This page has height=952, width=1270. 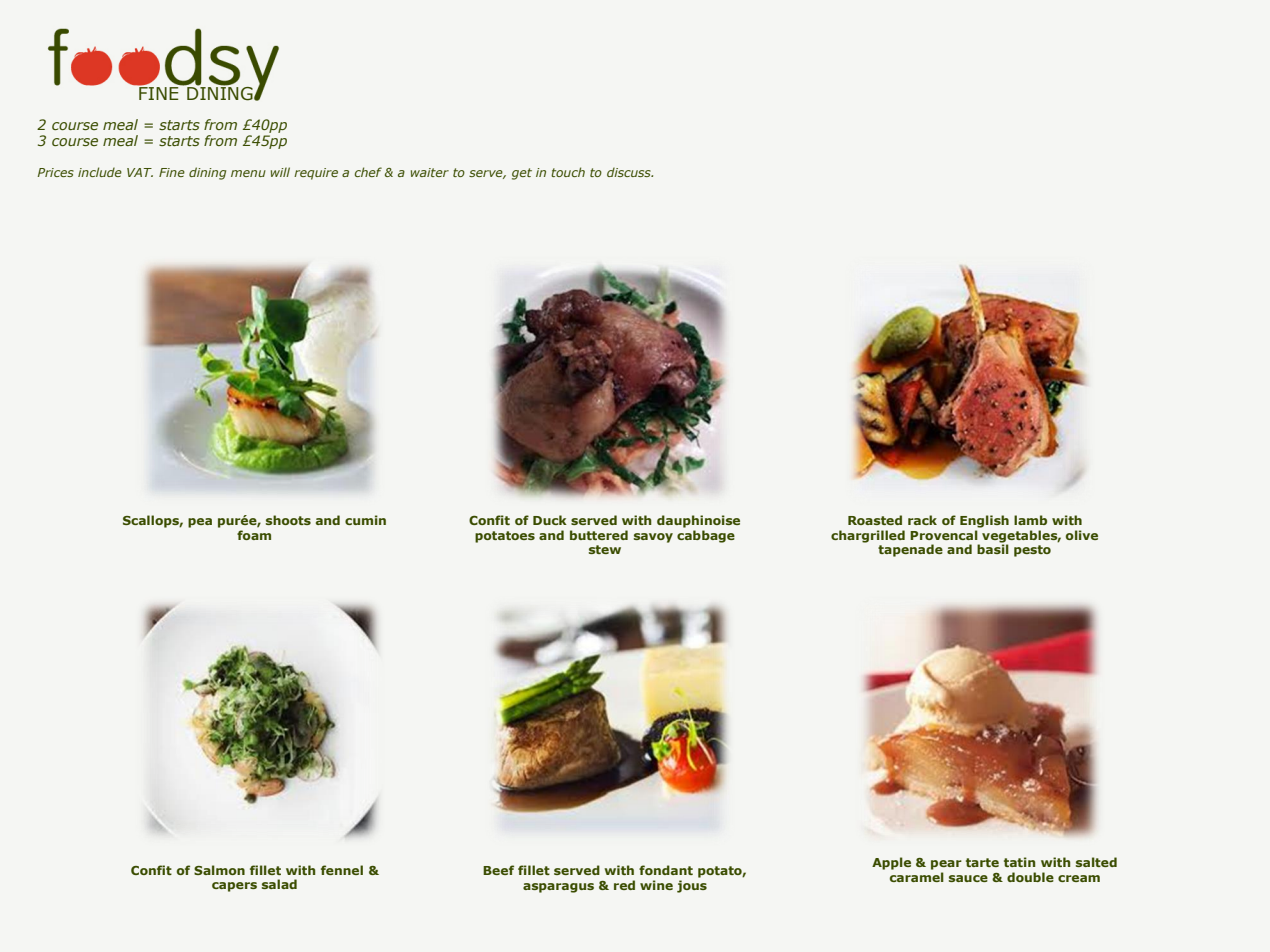 I want to click on capers, so click(x=234, y=887).
